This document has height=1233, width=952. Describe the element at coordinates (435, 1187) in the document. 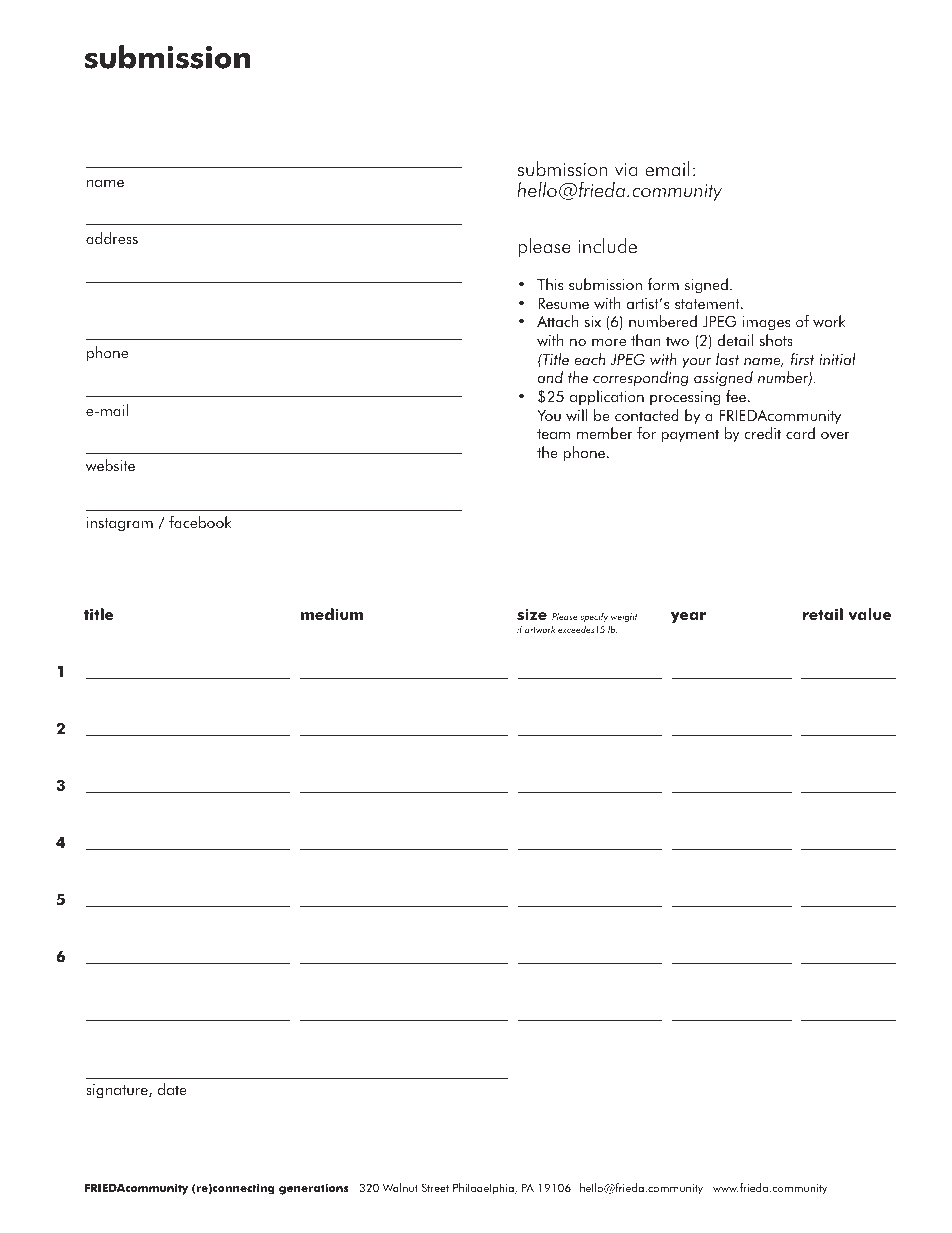

I see `Street` at that location.
